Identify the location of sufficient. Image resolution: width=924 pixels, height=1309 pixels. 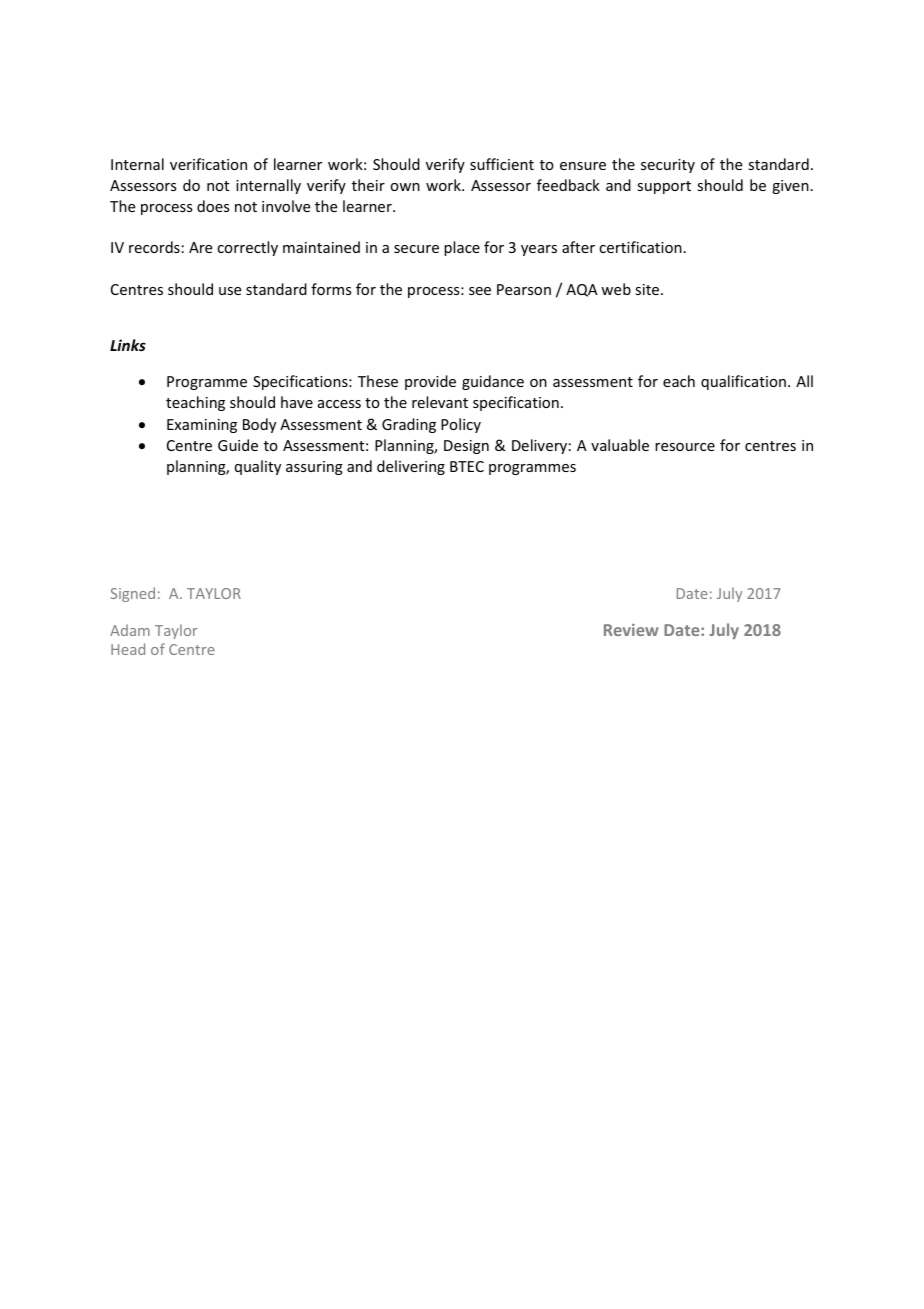
(502, 164).
